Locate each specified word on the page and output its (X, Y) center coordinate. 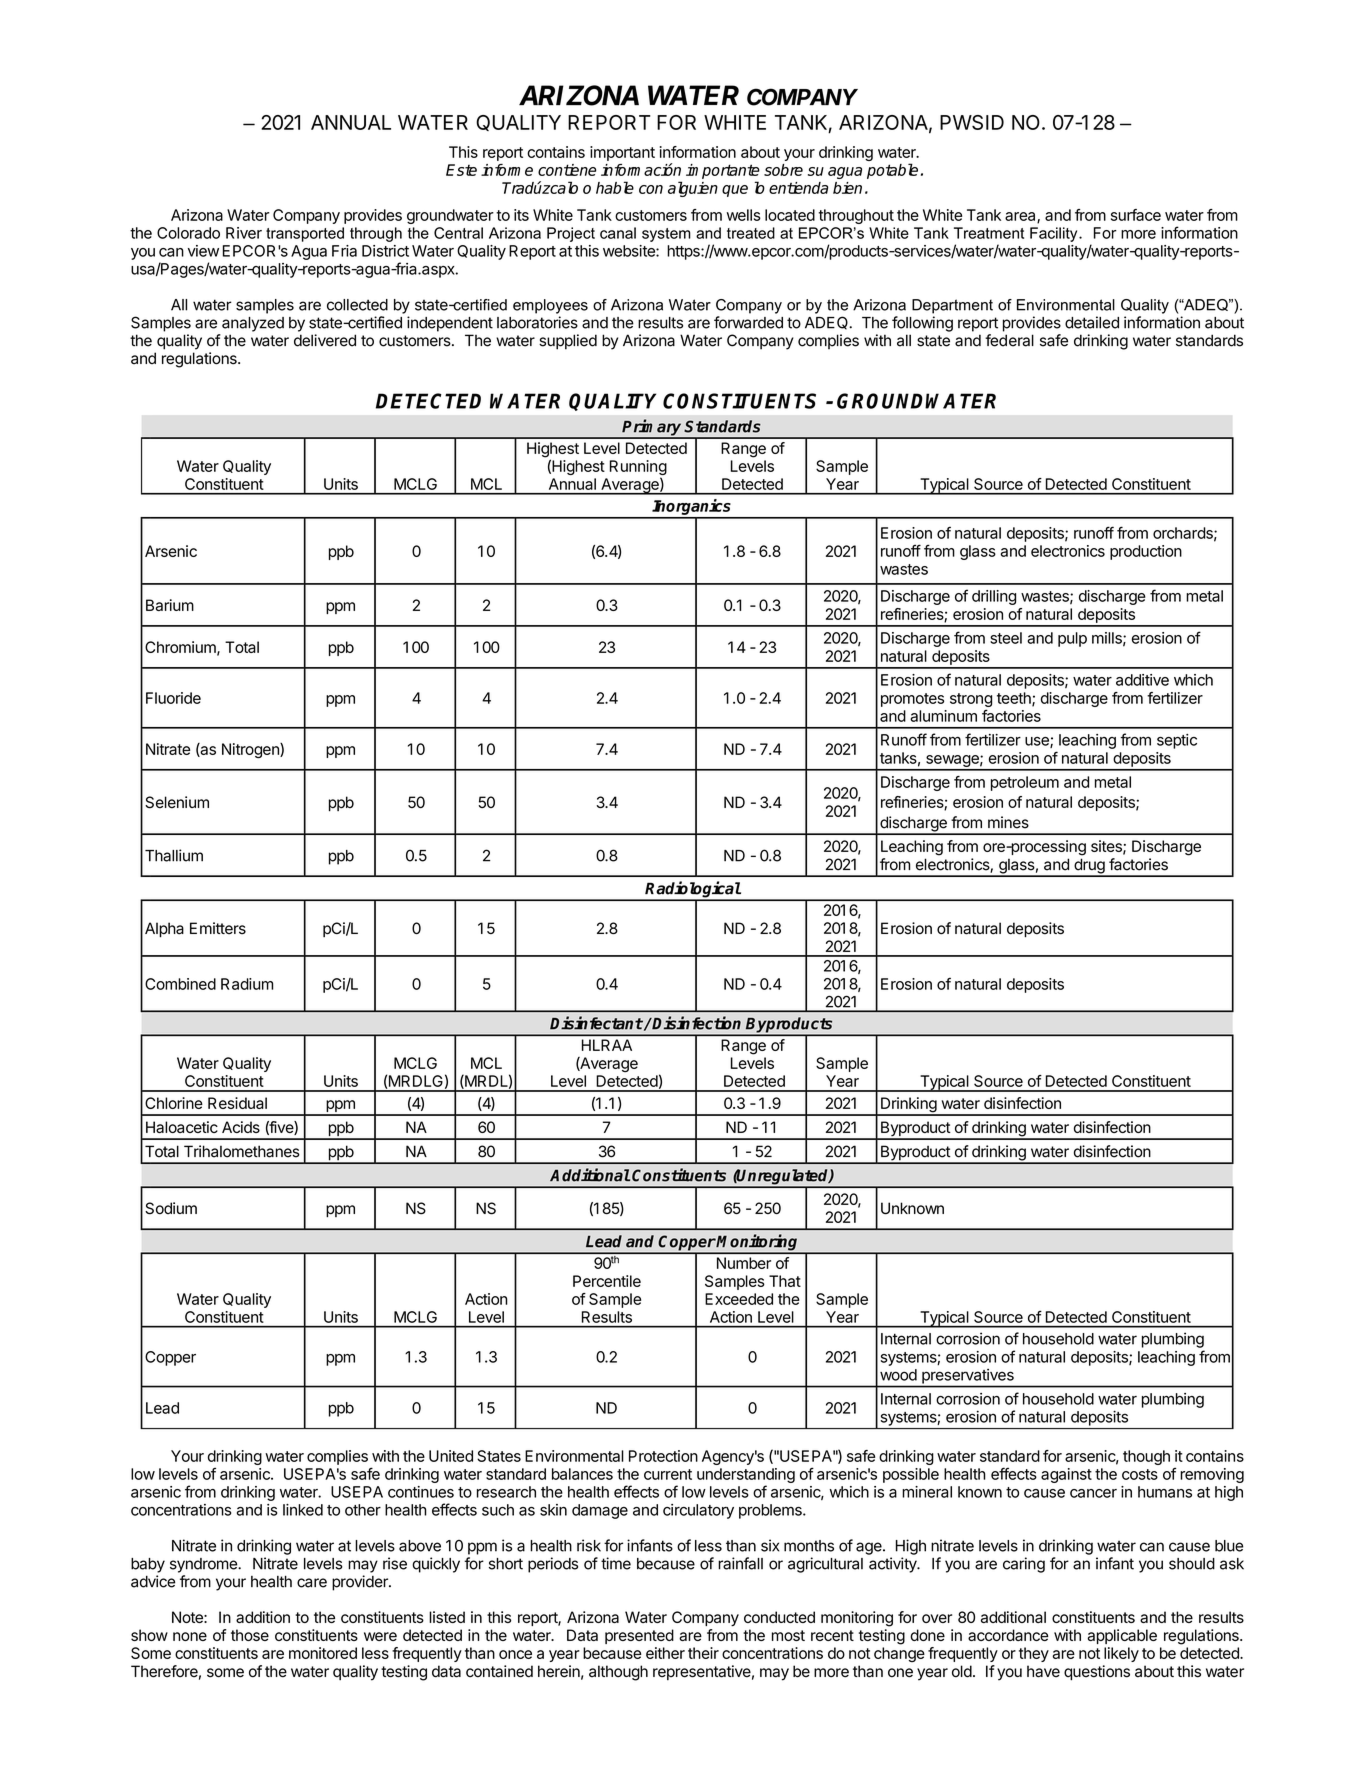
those (250, 1635)
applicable (1122, 1636)
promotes (912, 700)
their (703, 1653)
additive (1142, 680)
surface (1136, 215)
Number (744, 1263)
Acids (241, 1127)
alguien (693, 189)
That (785, 1281)
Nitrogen (251, 751)
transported (305, 234)
